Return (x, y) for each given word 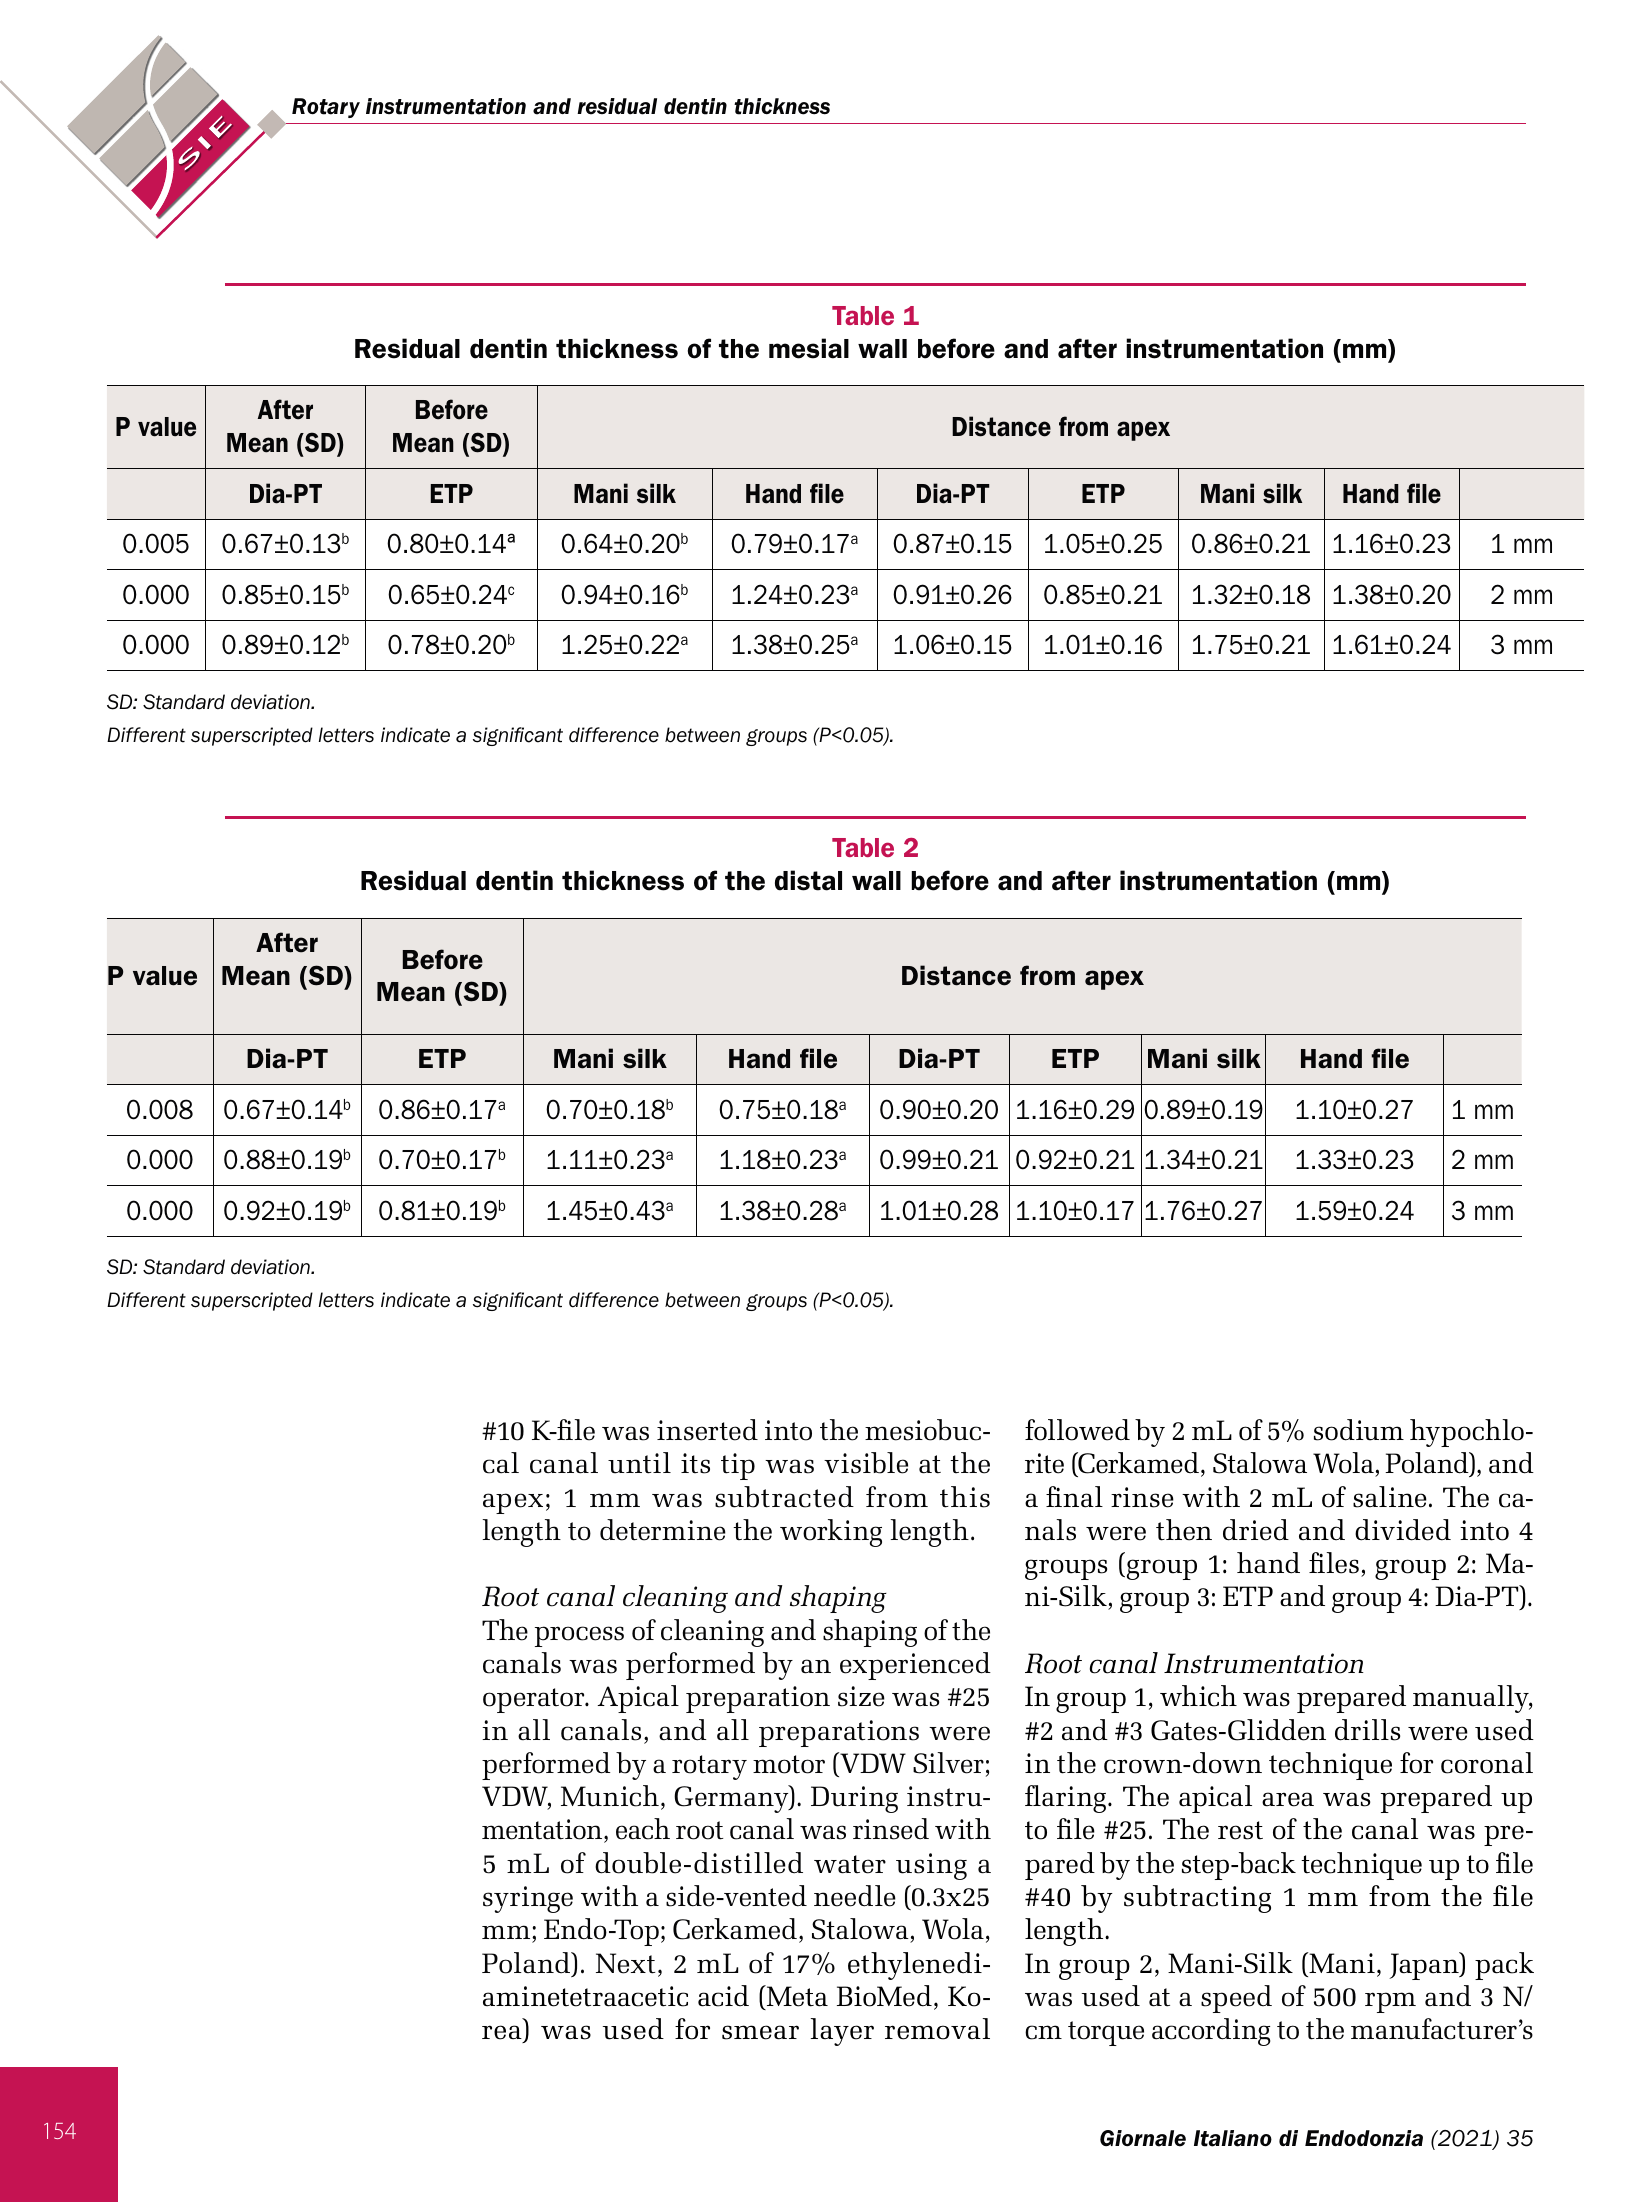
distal (808, 880)
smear (760, 2032)
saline (1390, 1497)
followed (1077, 1430)
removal (937, 2029)
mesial (809, 348)
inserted (707, 1430)
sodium (1359, 1430)
